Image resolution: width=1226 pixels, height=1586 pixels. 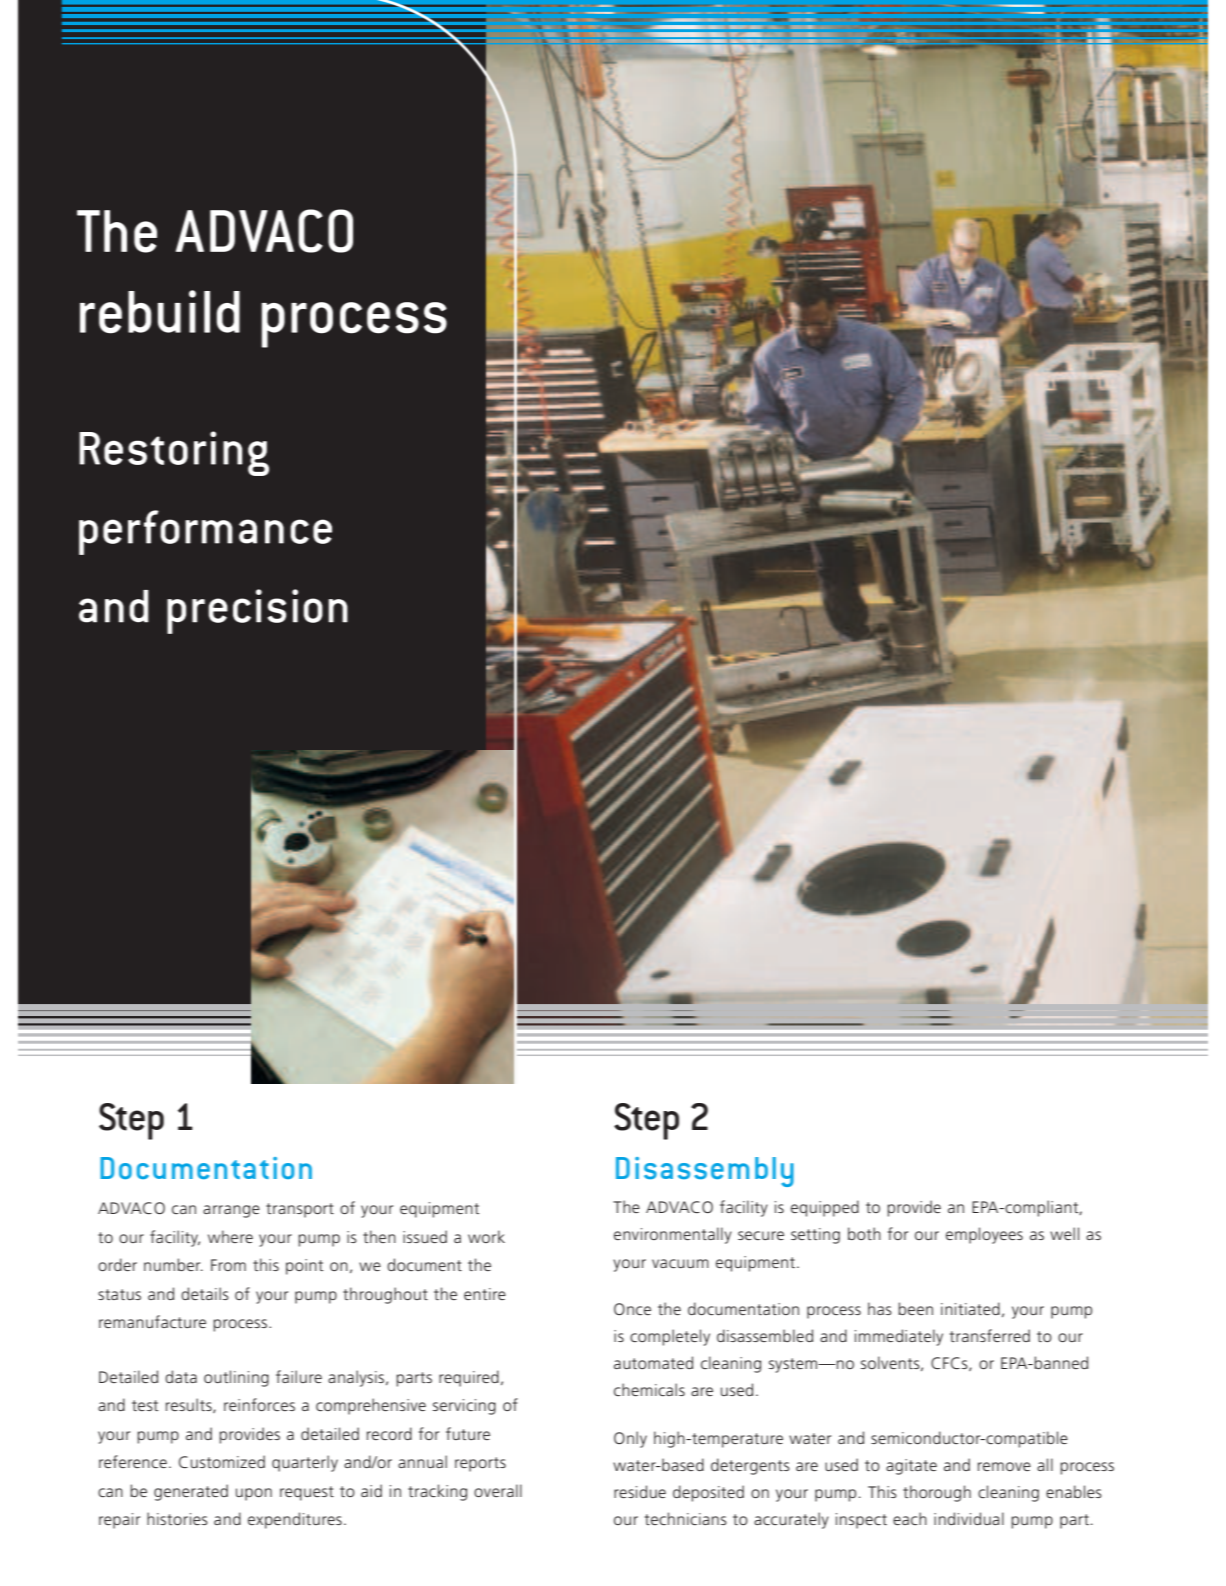 I want to click on Restoring, so click(x=174, y=453).
